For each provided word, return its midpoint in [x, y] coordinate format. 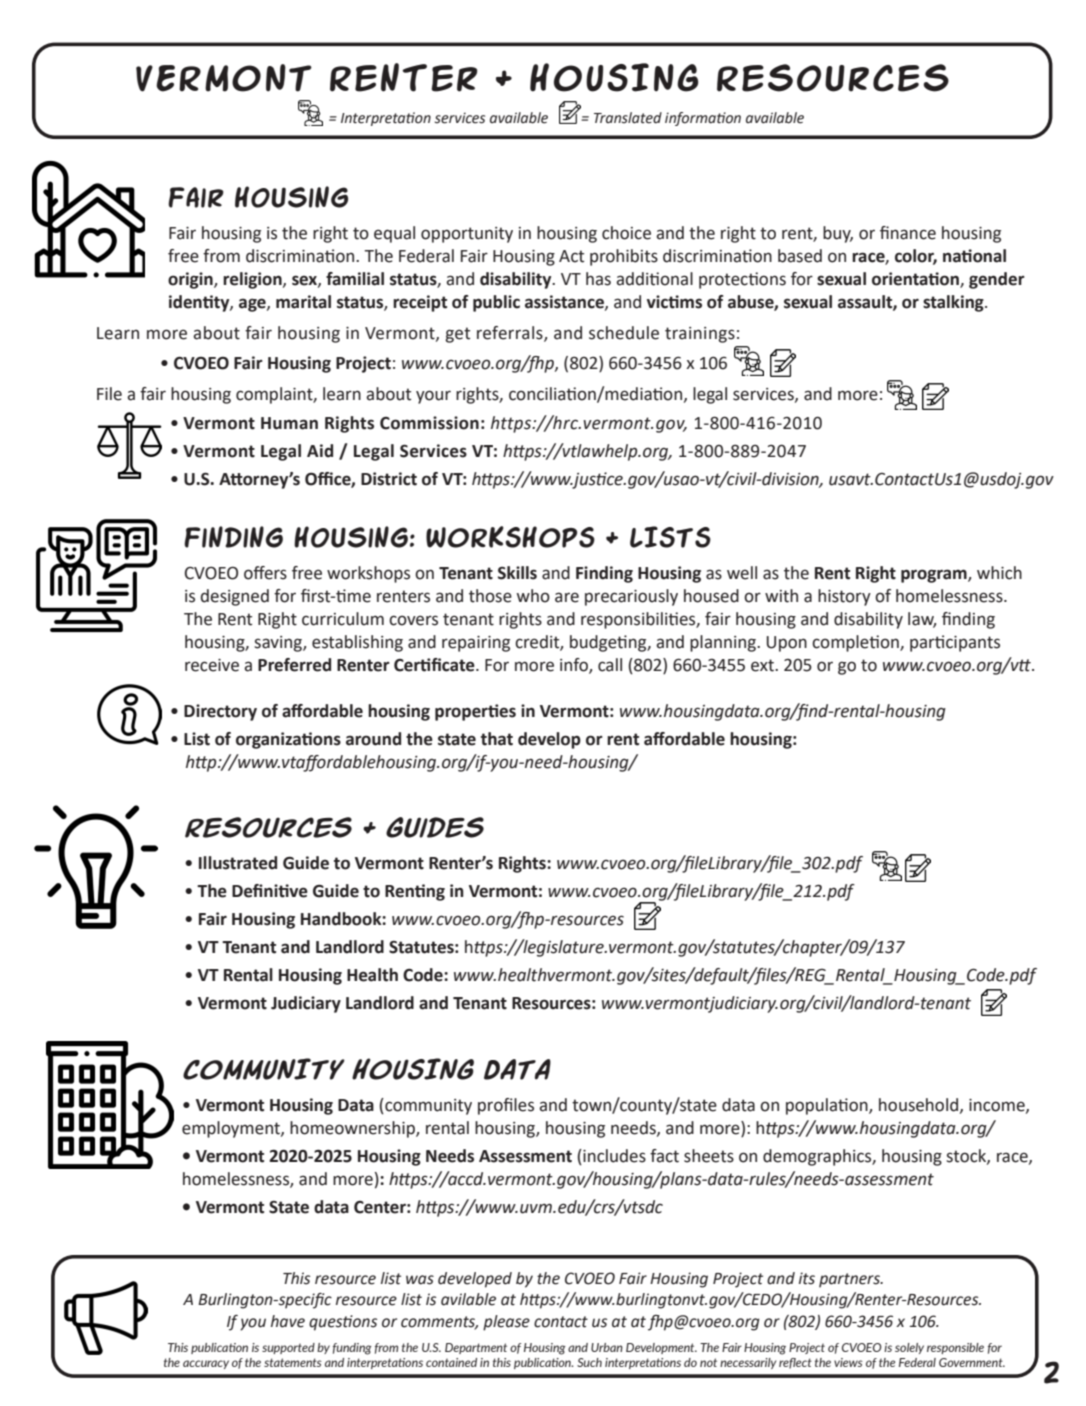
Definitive [270, 891]
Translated [628, 118]
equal [394, 234]
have [288, 1321]
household [918, 1105]
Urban [607, 1347]
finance [908, 233]
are [567, 597]
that [497, 739]
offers [265, 573]
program [935, 576]
